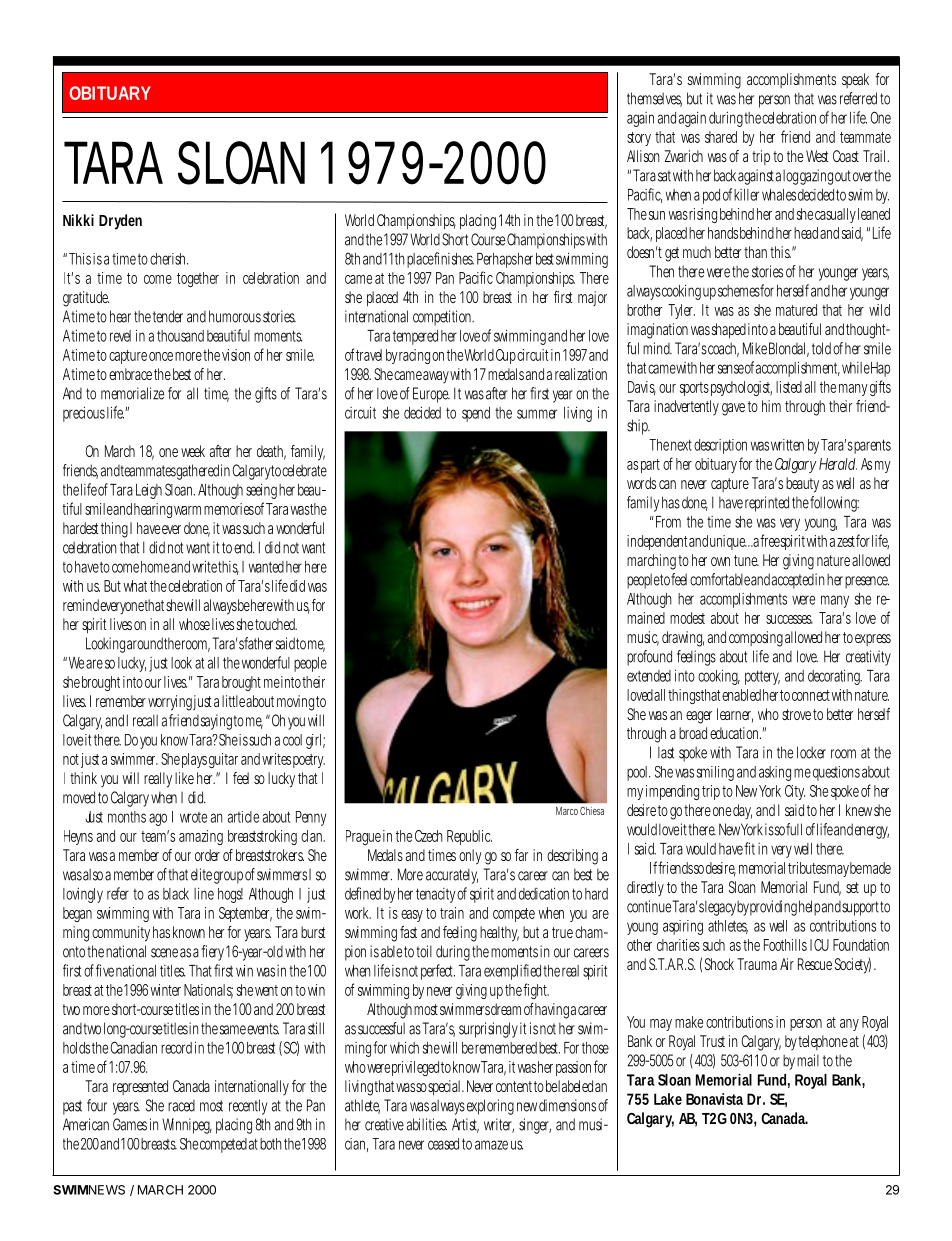 This screenshot has width=952, height=1241. What do you see at coordinates (756, 639) in the screenshot?
I see `composing` at bounding box center [756, 639].
